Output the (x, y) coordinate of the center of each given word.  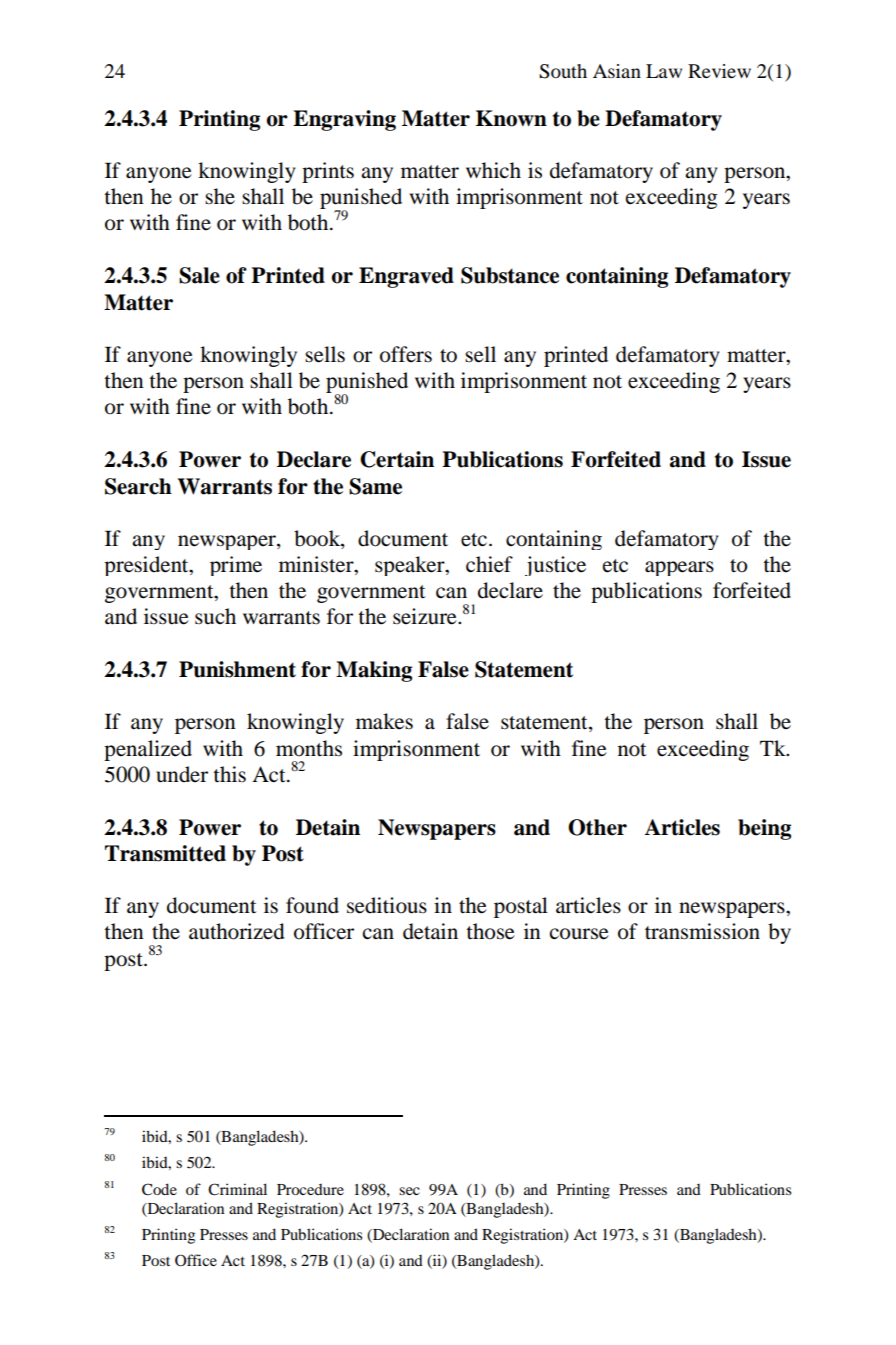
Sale (199, 275)
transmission (702, 931)
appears (679, 568)
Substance (510, 275)
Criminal (237, 1189)
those (490, 931)
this (229, 774)
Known (511, 118)
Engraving (344, 120)
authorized (237, 931)
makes (384, 721)
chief (489, 564)
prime (236, 566)
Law (664, 71)
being (764, 829)
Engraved (406, 277)
